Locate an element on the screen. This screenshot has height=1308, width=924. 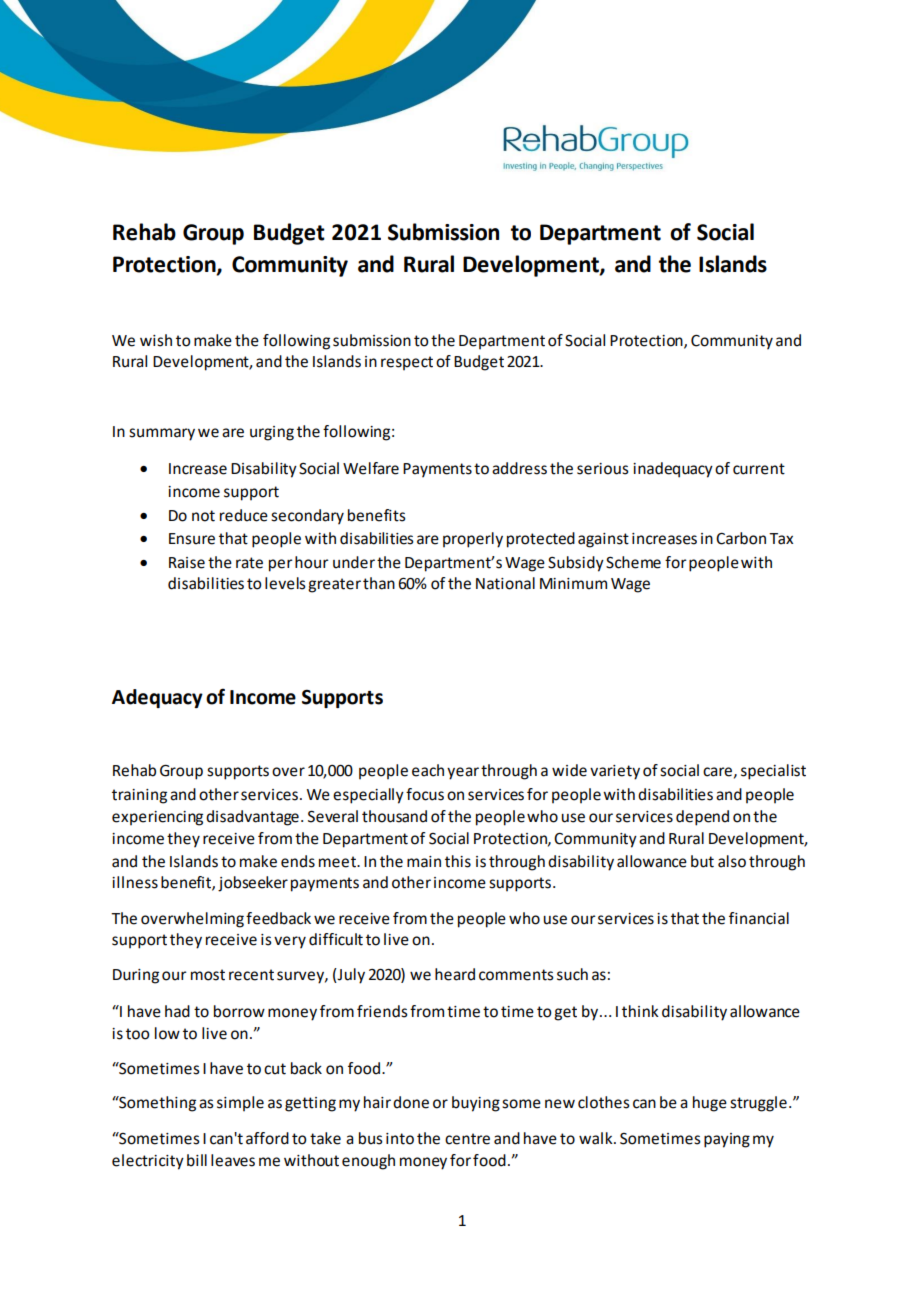
bill is located at coordinates (197, 1160).
